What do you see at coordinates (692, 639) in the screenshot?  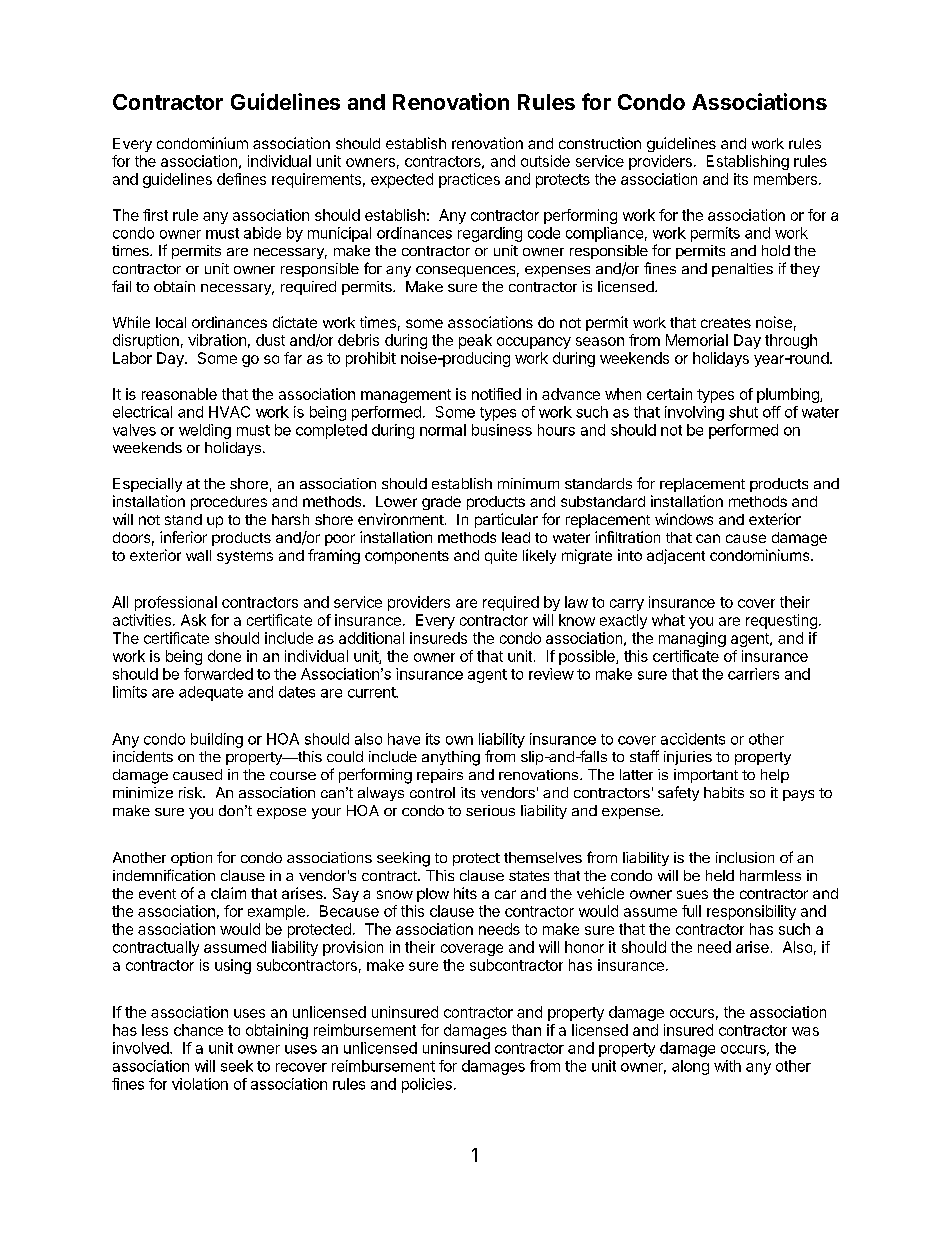 I see `managing` at bounding box center [692, 639].
